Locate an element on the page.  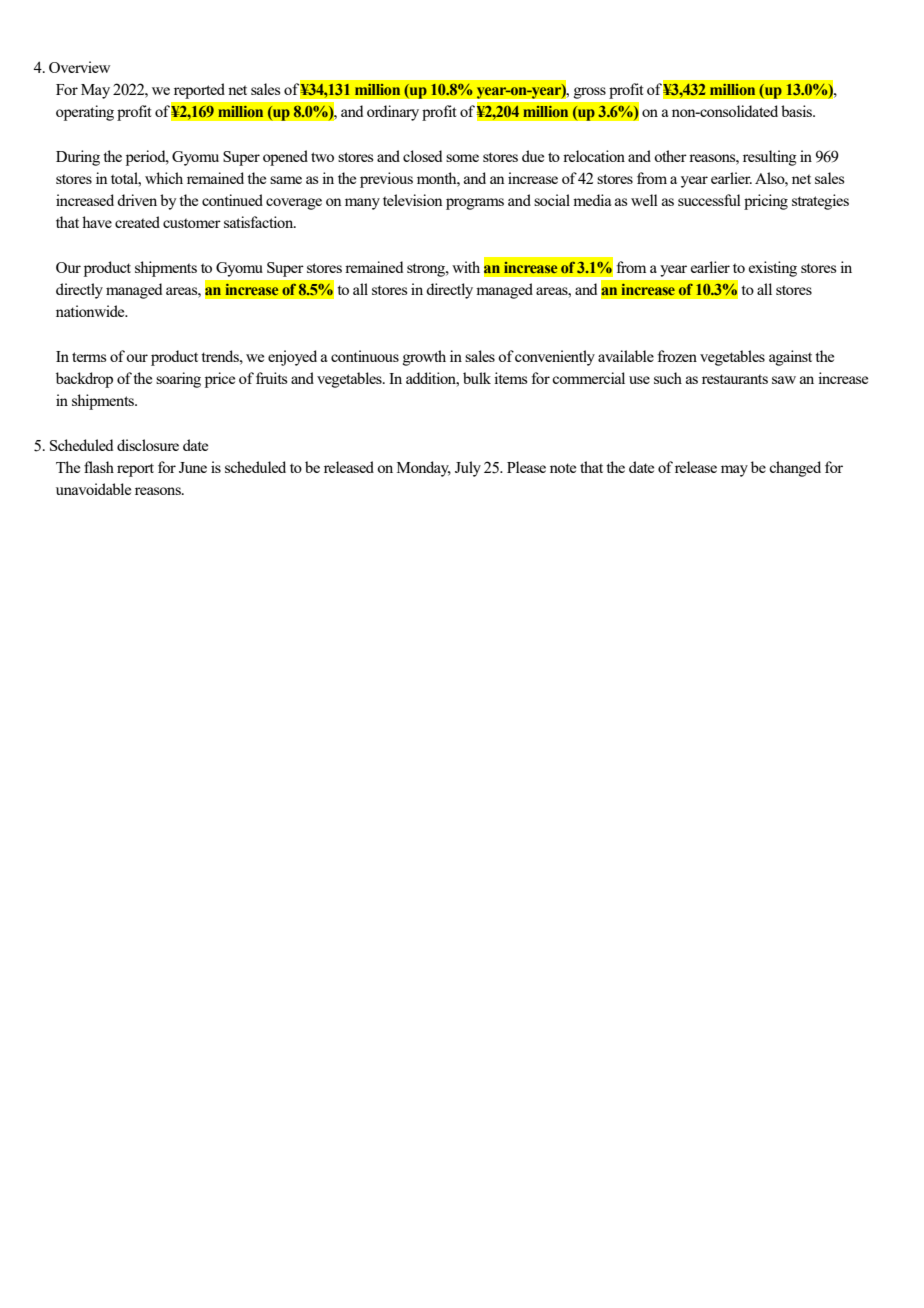
Overview is located at coordinates (79, 67).
